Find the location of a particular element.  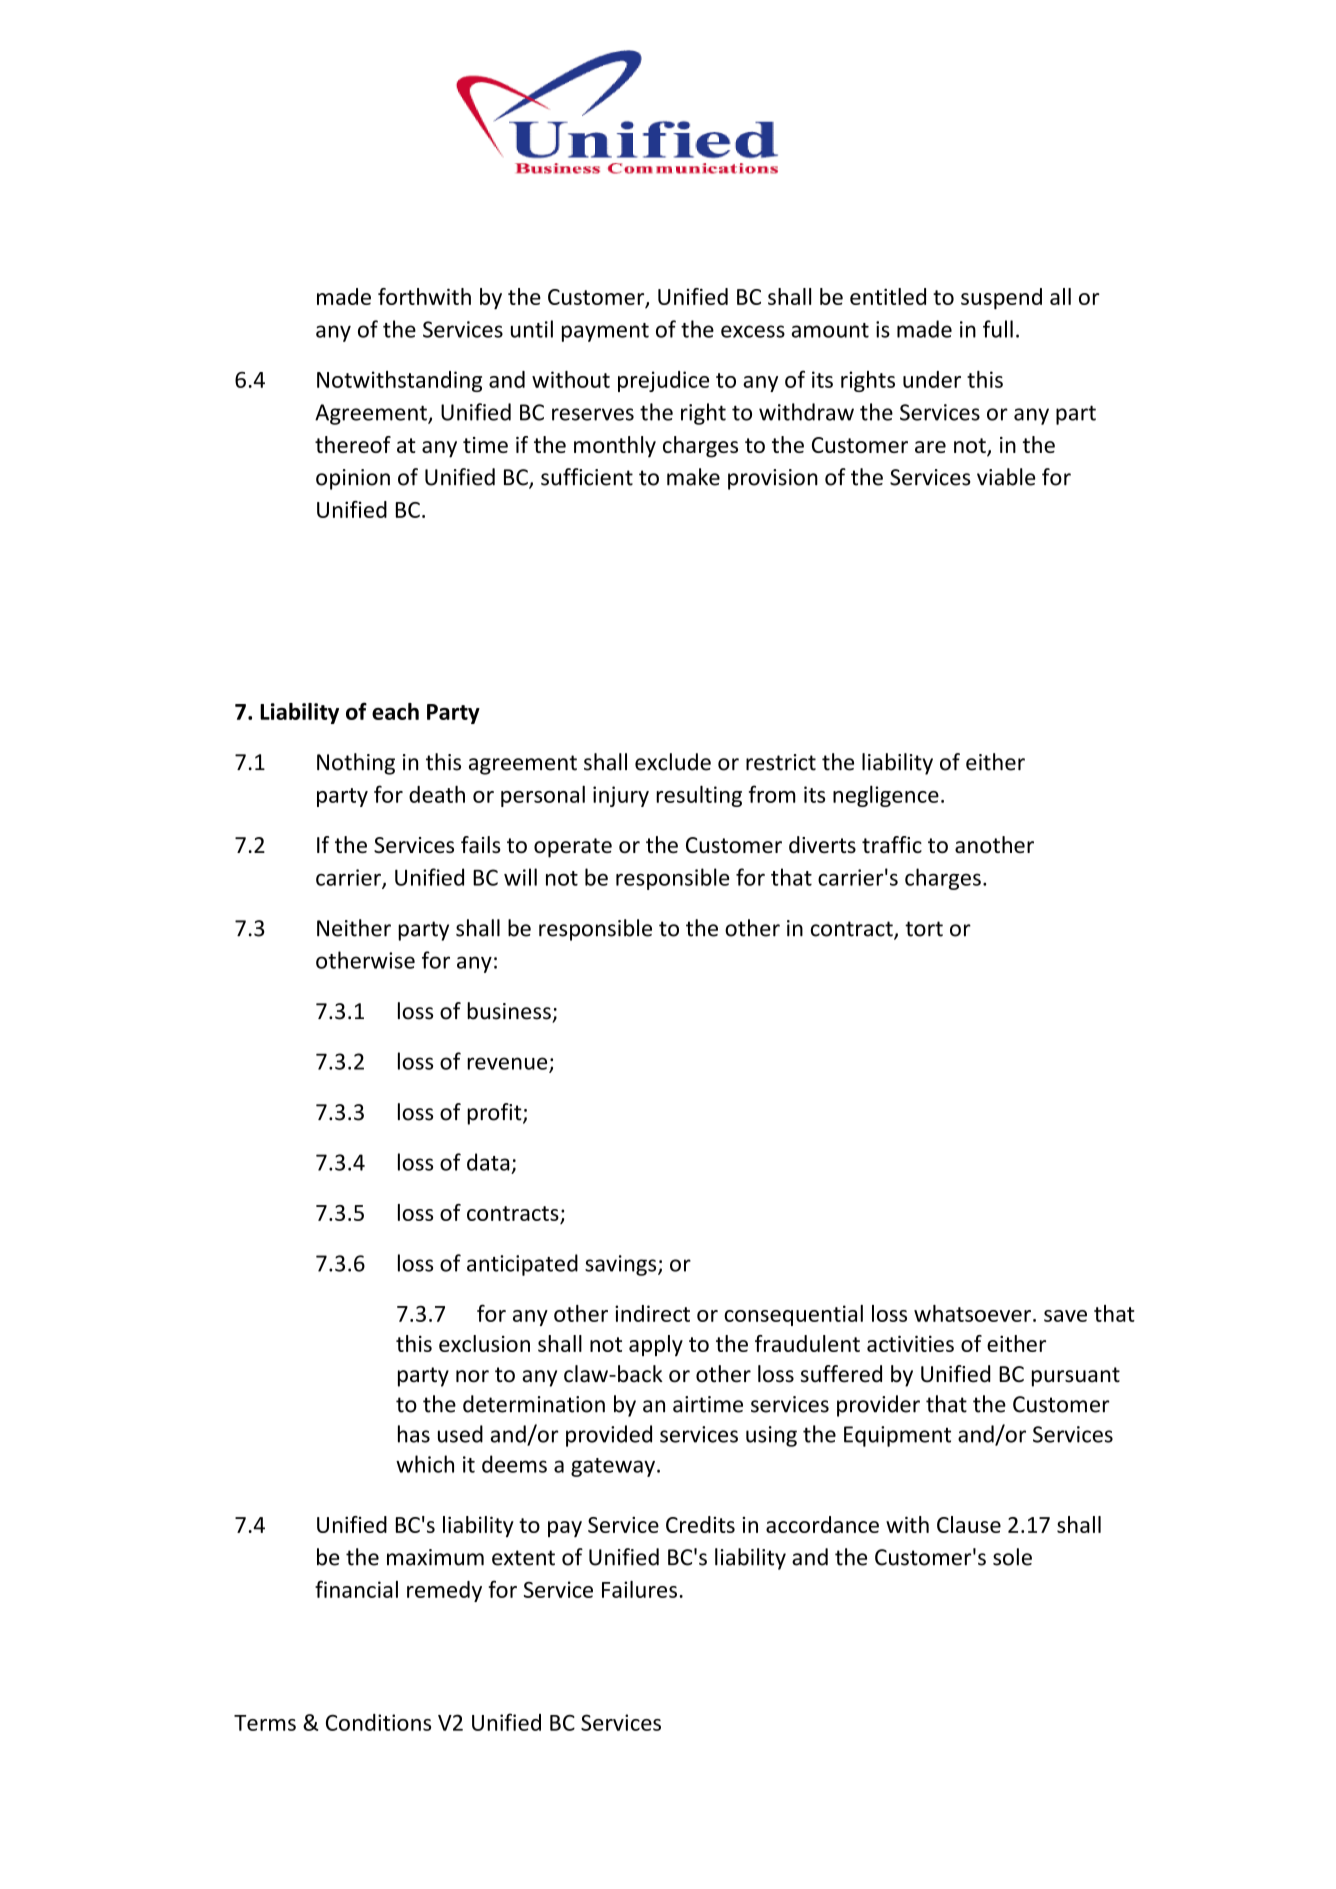

full is located at coordinates (998, 329).
